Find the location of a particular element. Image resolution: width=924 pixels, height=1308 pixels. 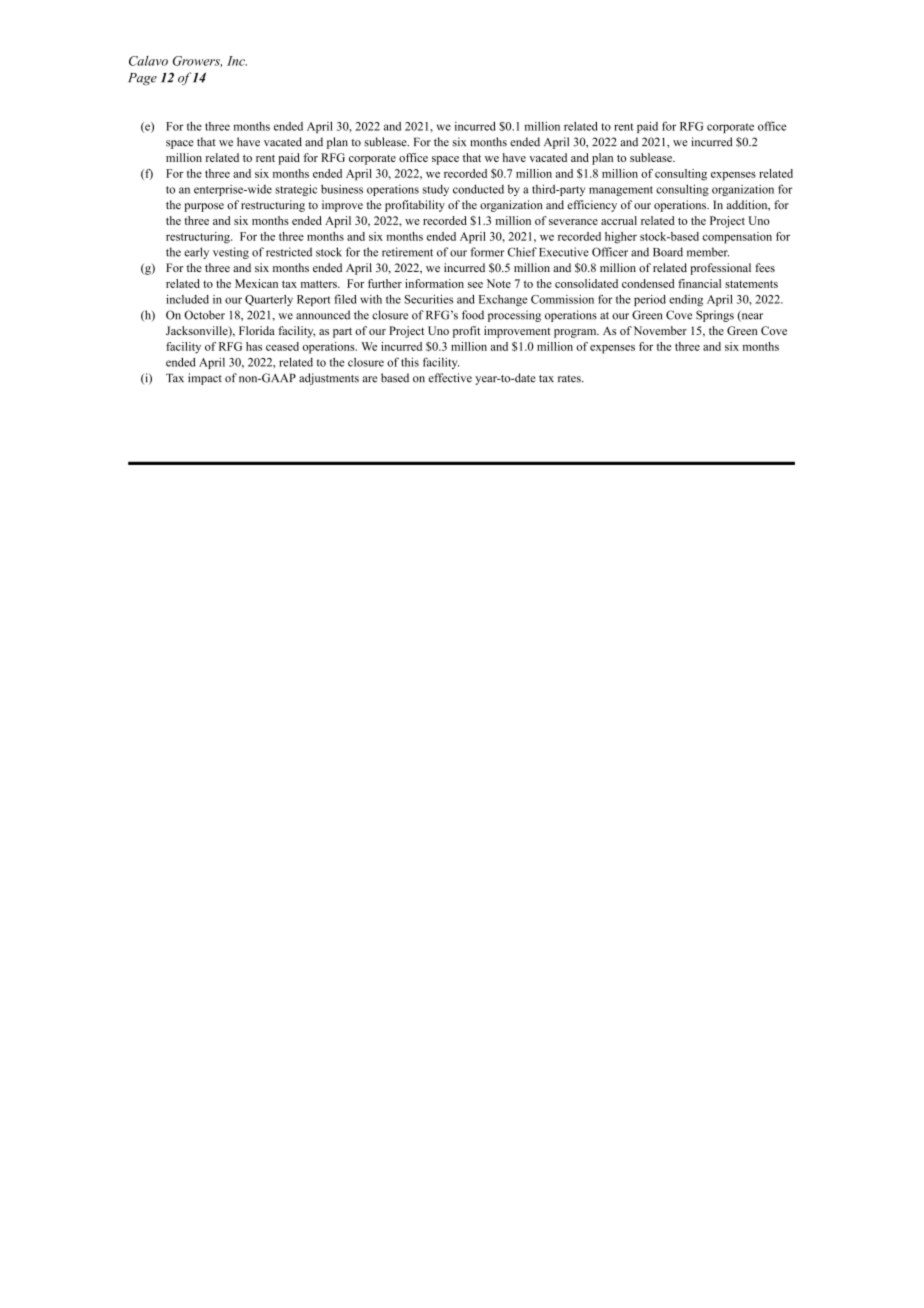

Page is located at coordinates (142, 79).
